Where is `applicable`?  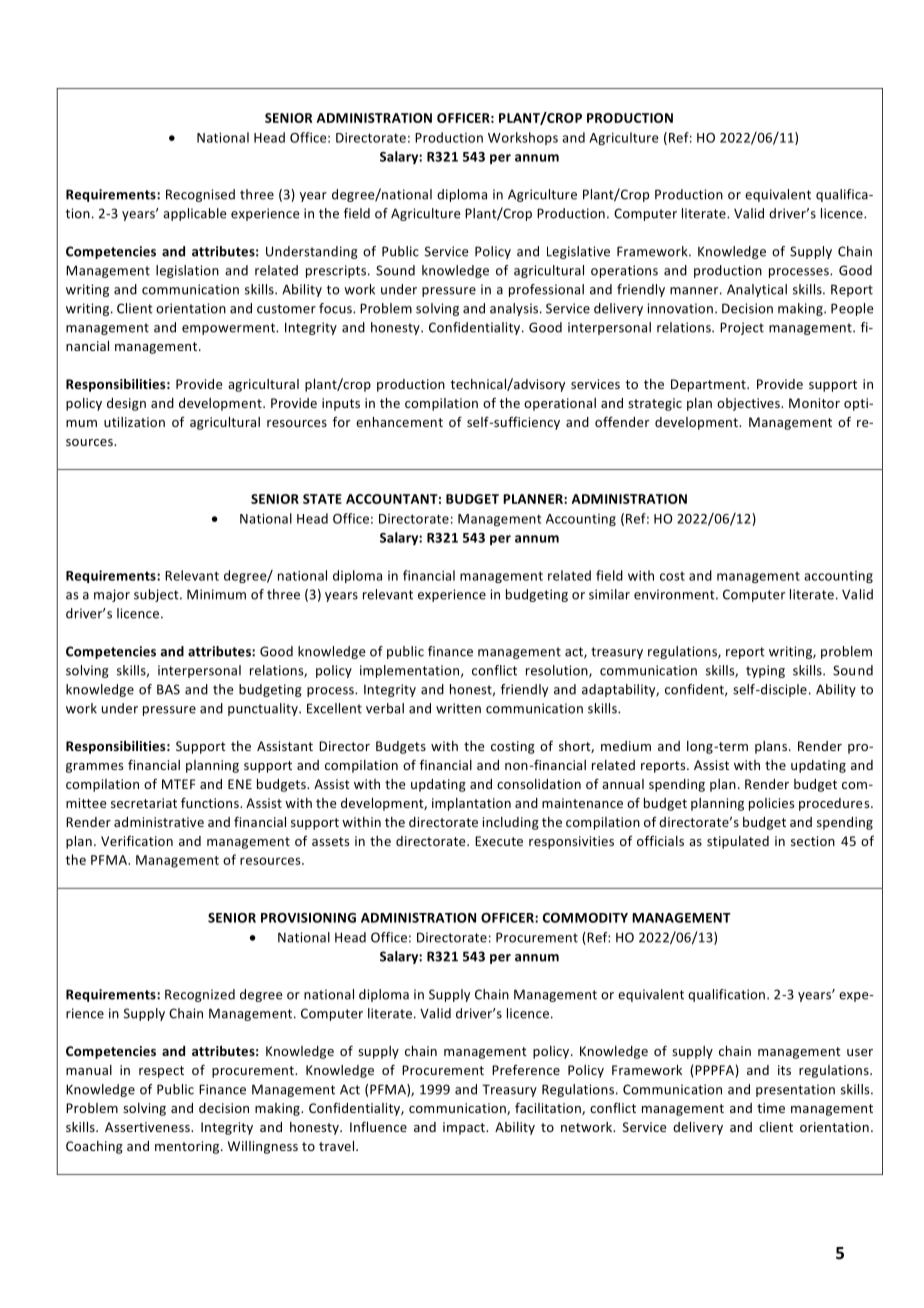 applicable is located at coordinates (194, 214).
